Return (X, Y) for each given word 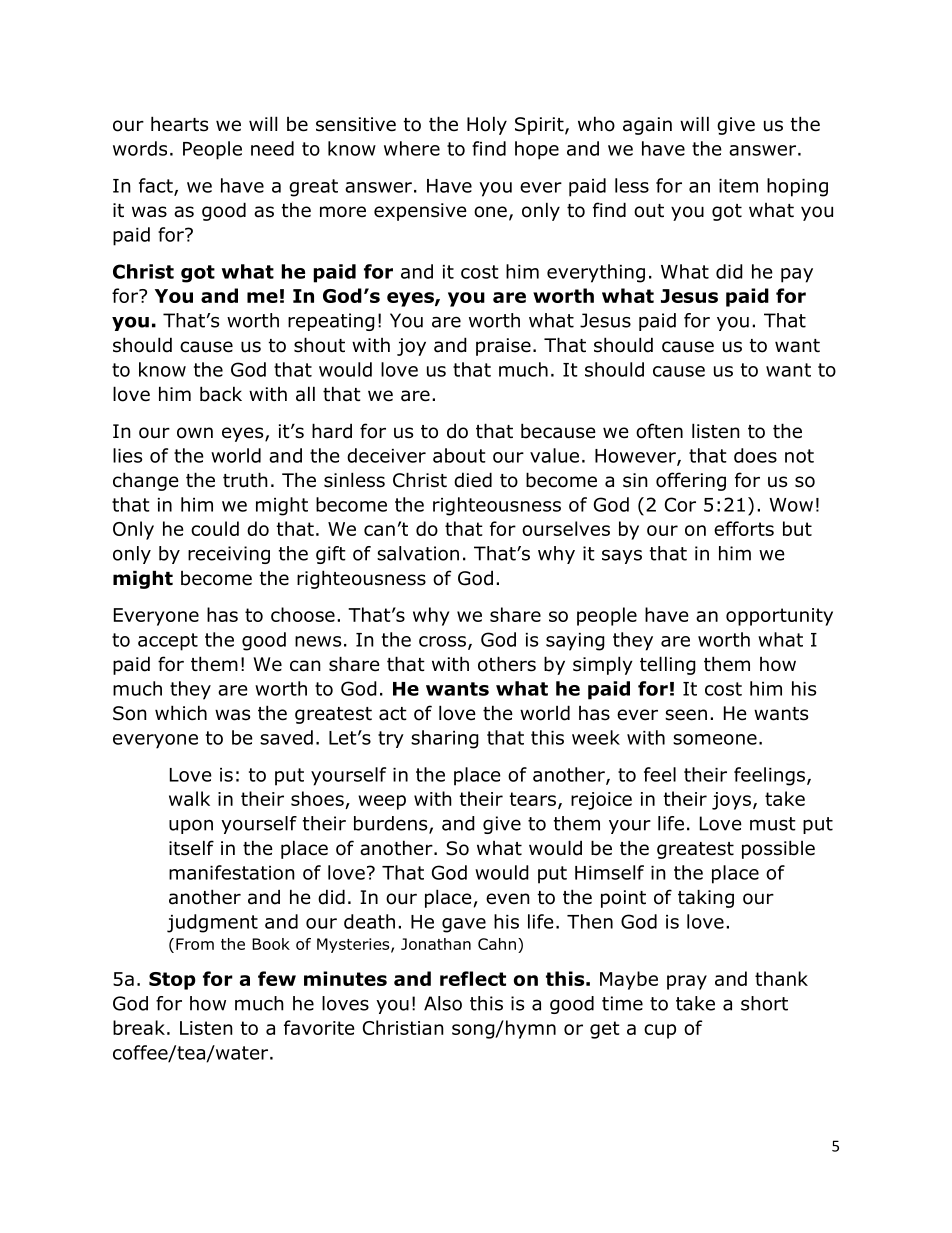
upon (191, 826)
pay (797, 275)
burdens (392, 824)
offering (691, 481)
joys (731, 801)
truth (245, 480)
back (221, 394)
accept (168, 642)
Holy (487, 125)
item (738, 186)
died (473, 480)
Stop (172, 981)
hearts (179, 124)
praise (503, 347)
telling (668, 665)
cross (442, 641)
